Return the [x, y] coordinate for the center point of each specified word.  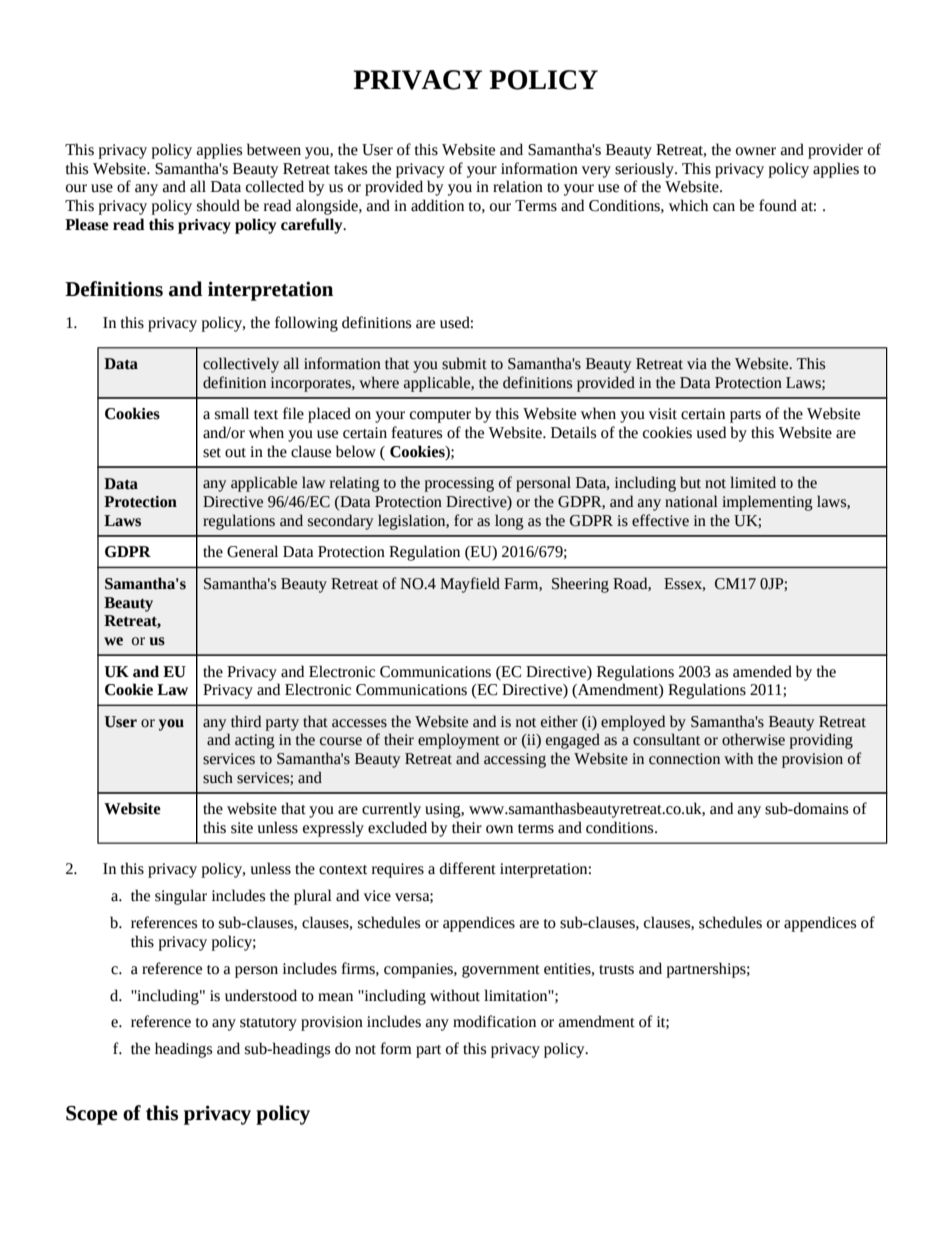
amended [762, 671]
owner [756, 151]
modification [494, 1021]
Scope [92, 1115]
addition [437, 205]
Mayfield [470, 585]
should [218, 205]
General [252, 551]
